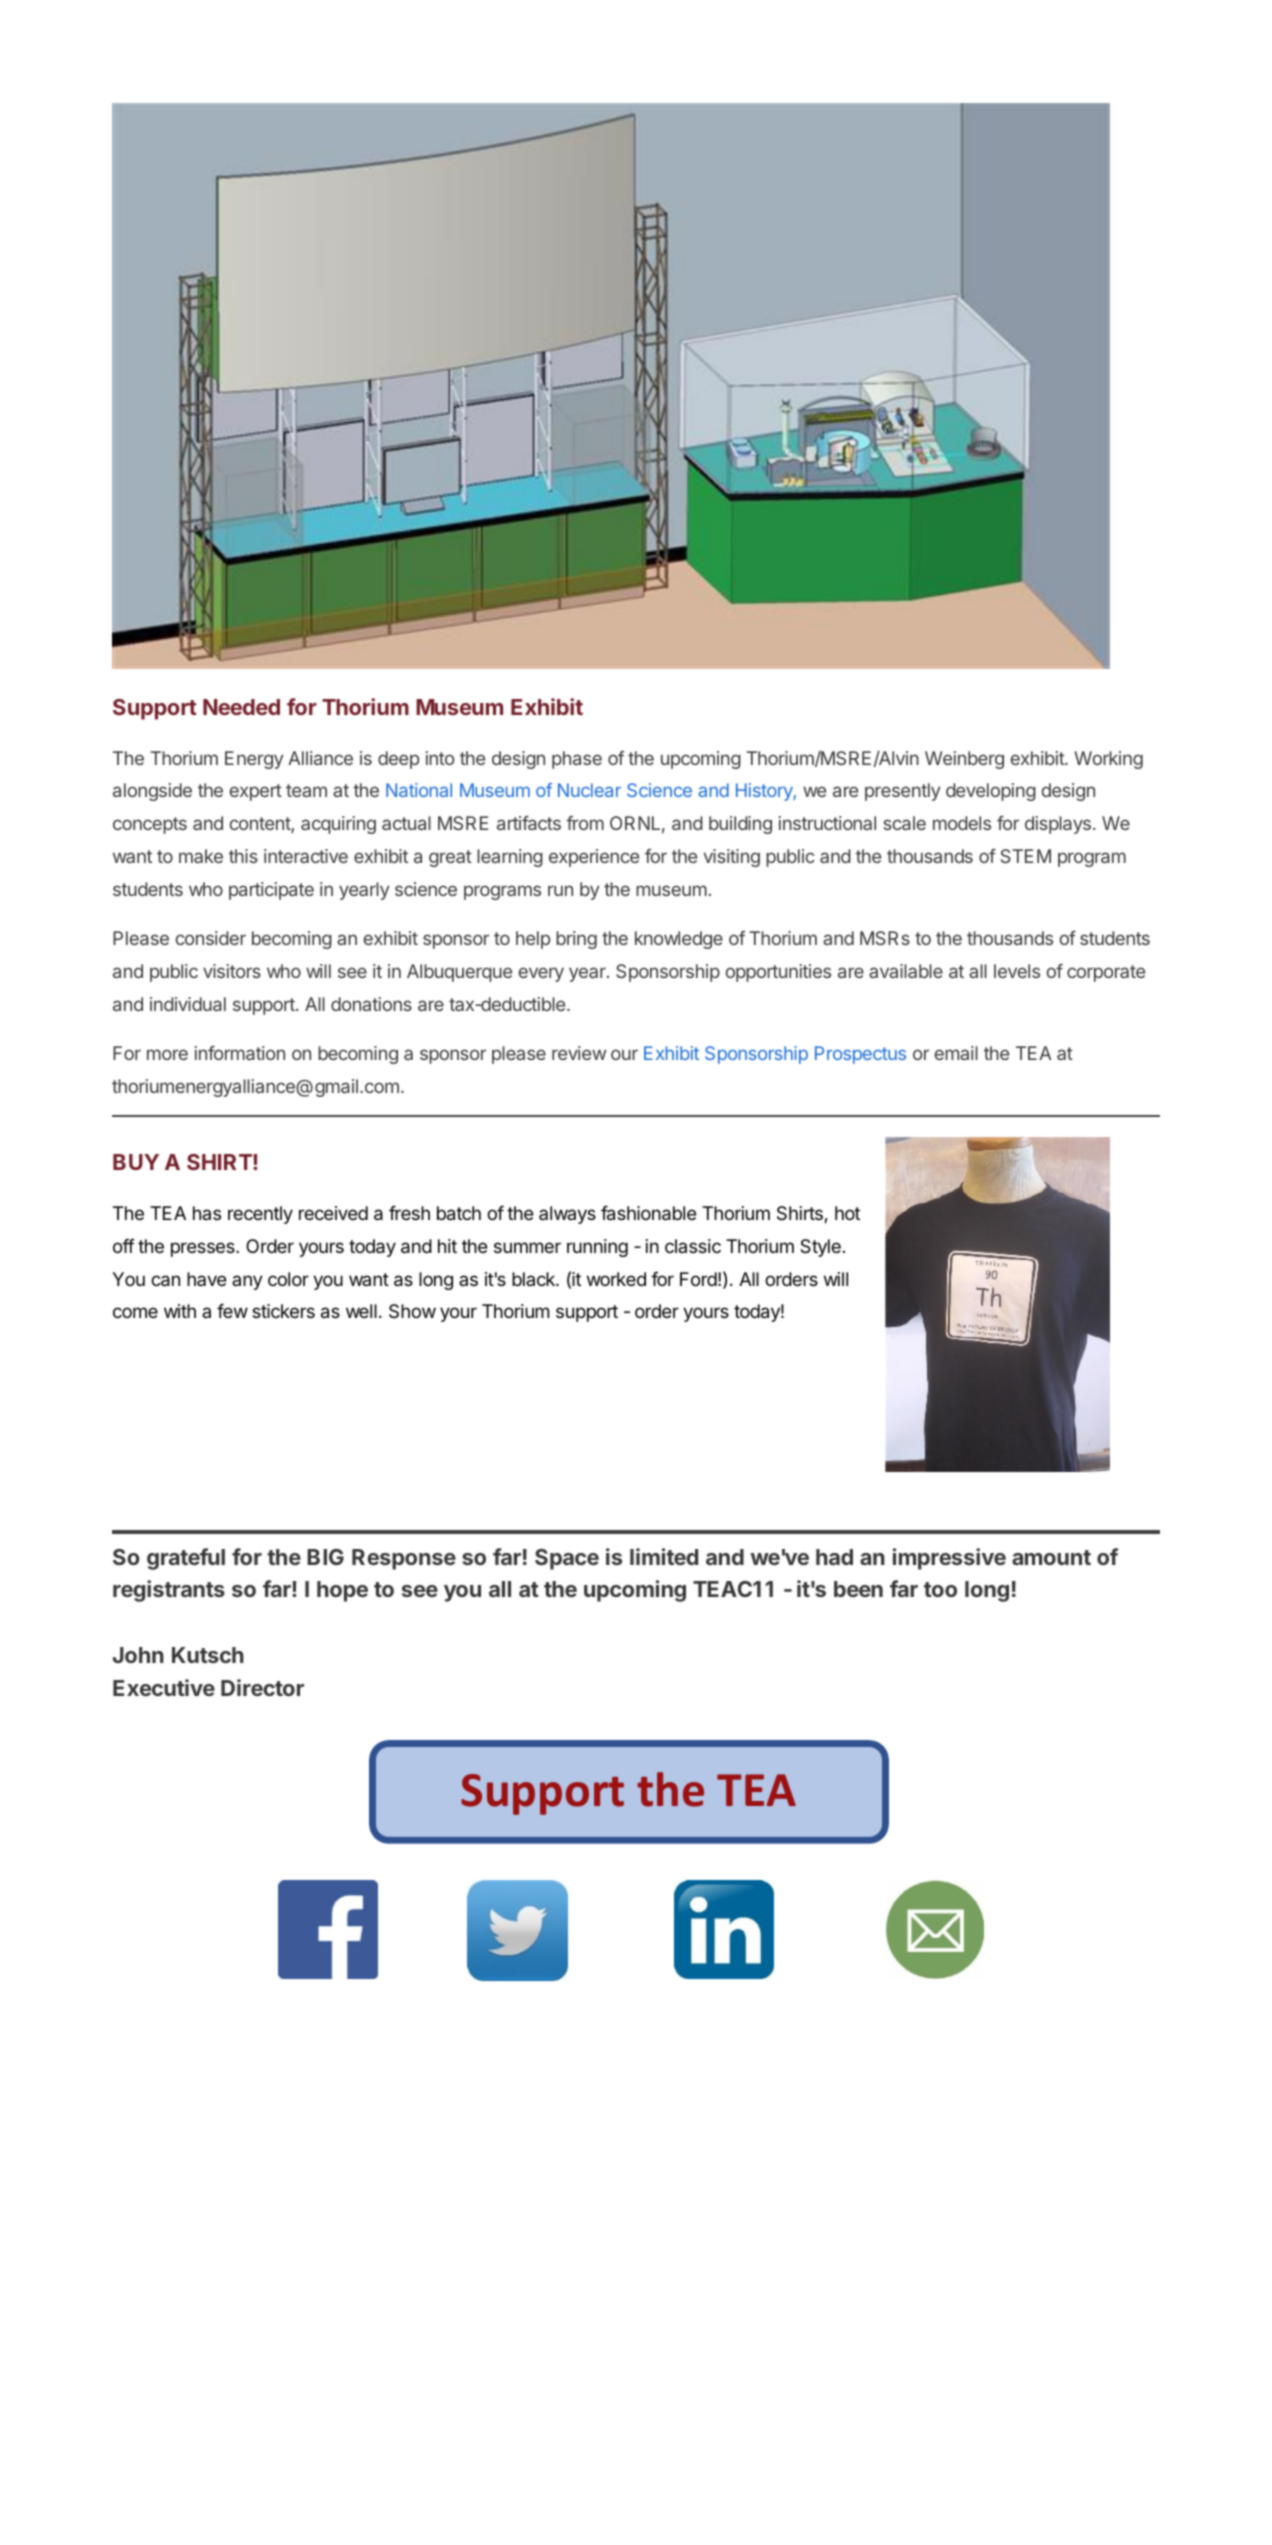  What do you see at coordinates (949, 1559) in the screenshot?
I see `impressive` at bounding box center [949, 1559].
